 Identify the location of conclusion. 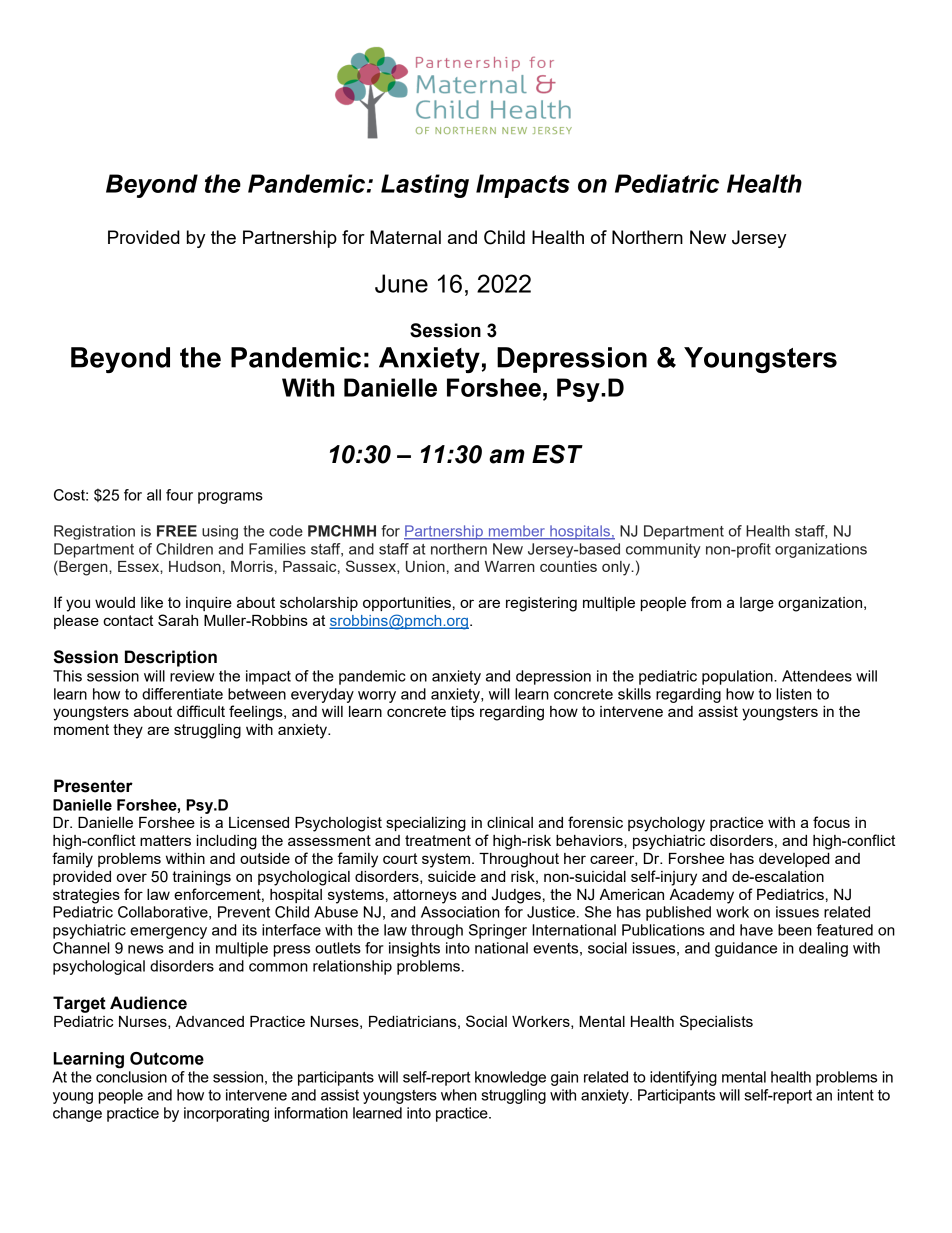
(131, 1077).
